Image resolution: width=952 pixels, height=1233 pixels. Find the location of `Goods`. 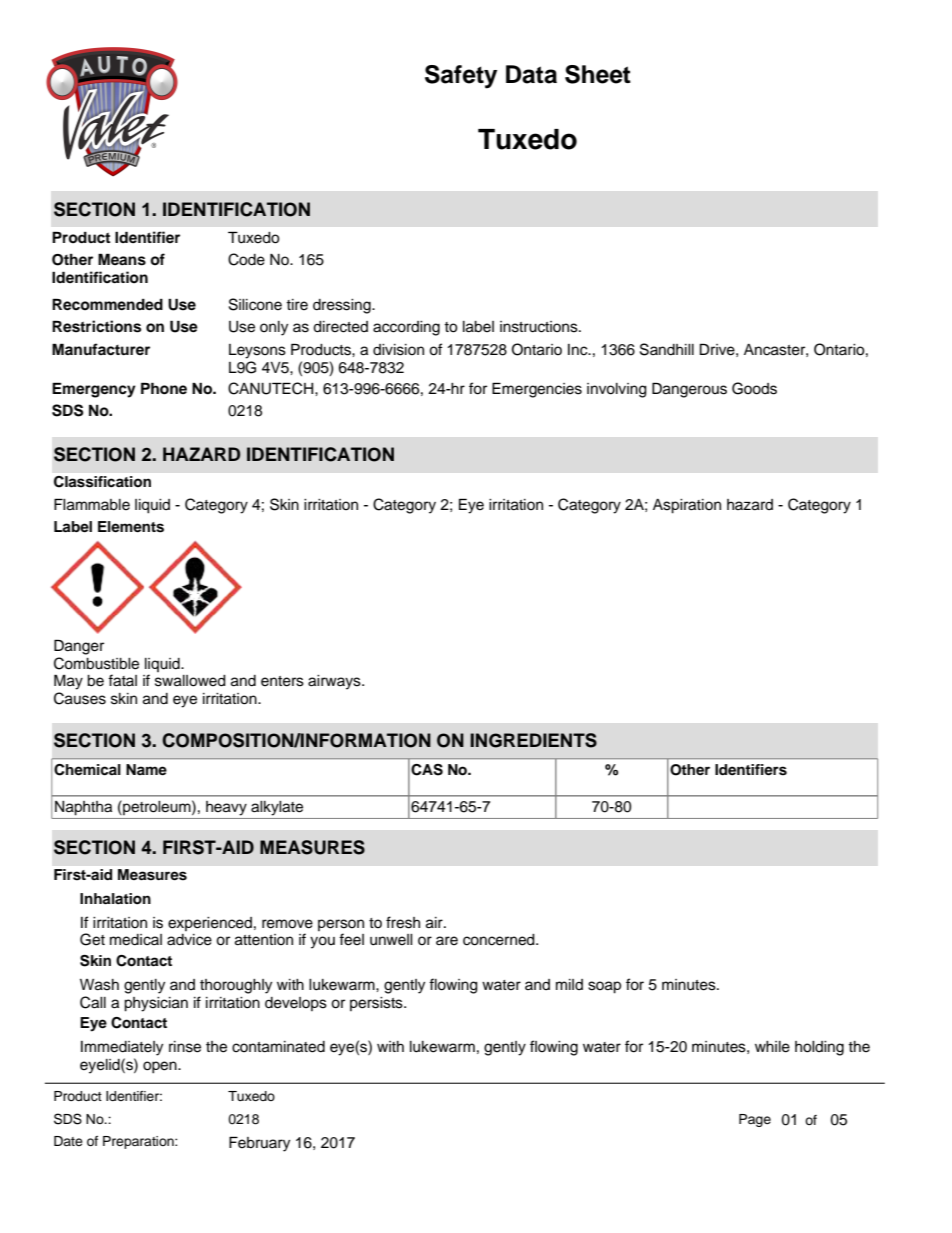

Goods is located at coordinates (754, 388).
